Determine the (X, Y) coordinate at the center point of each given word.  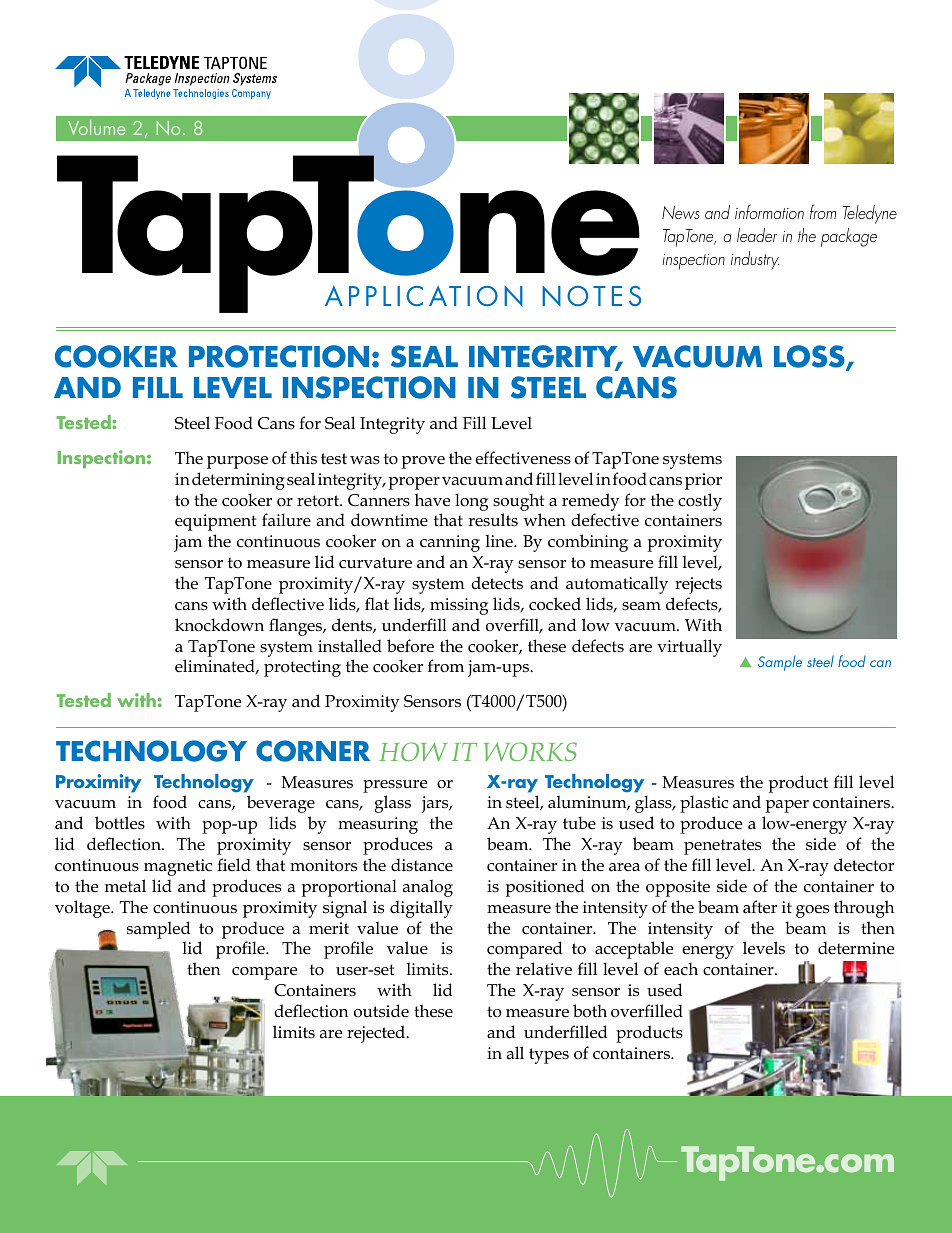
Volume (96, 127)
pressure (395, 786)
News (681, 212)
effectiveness (523, 458)
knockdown (219, 625)
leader (757, 235)
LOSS (810, 358)
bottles (120, 823)
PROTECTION (279, 356)
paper (787, 806)
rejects (698, 585)
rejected (377, 1034)
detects (497, 583)
